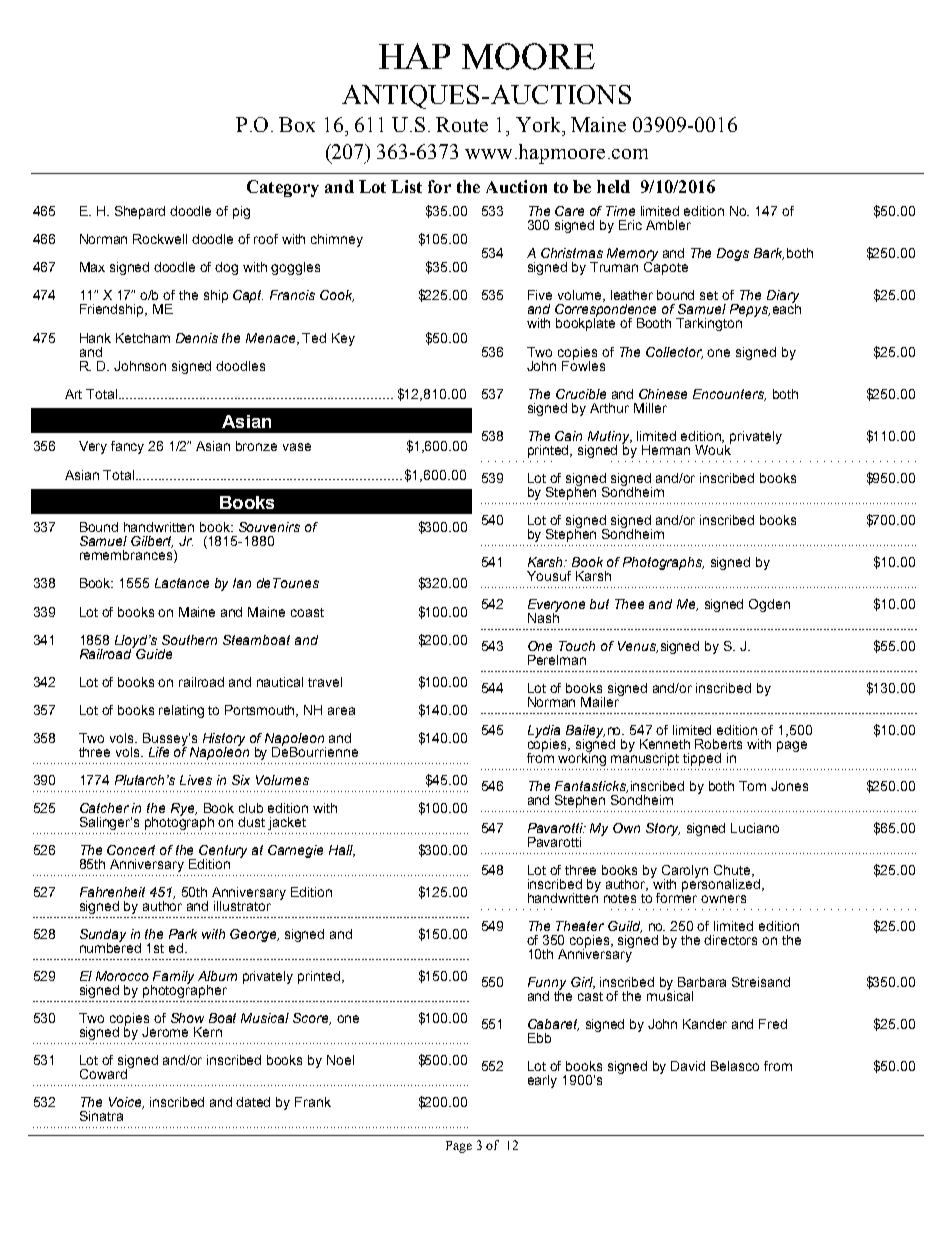  What do you see at coordinates (126, 1103) in the document?
I see `Voice` at bounding box center [126, 1103].
